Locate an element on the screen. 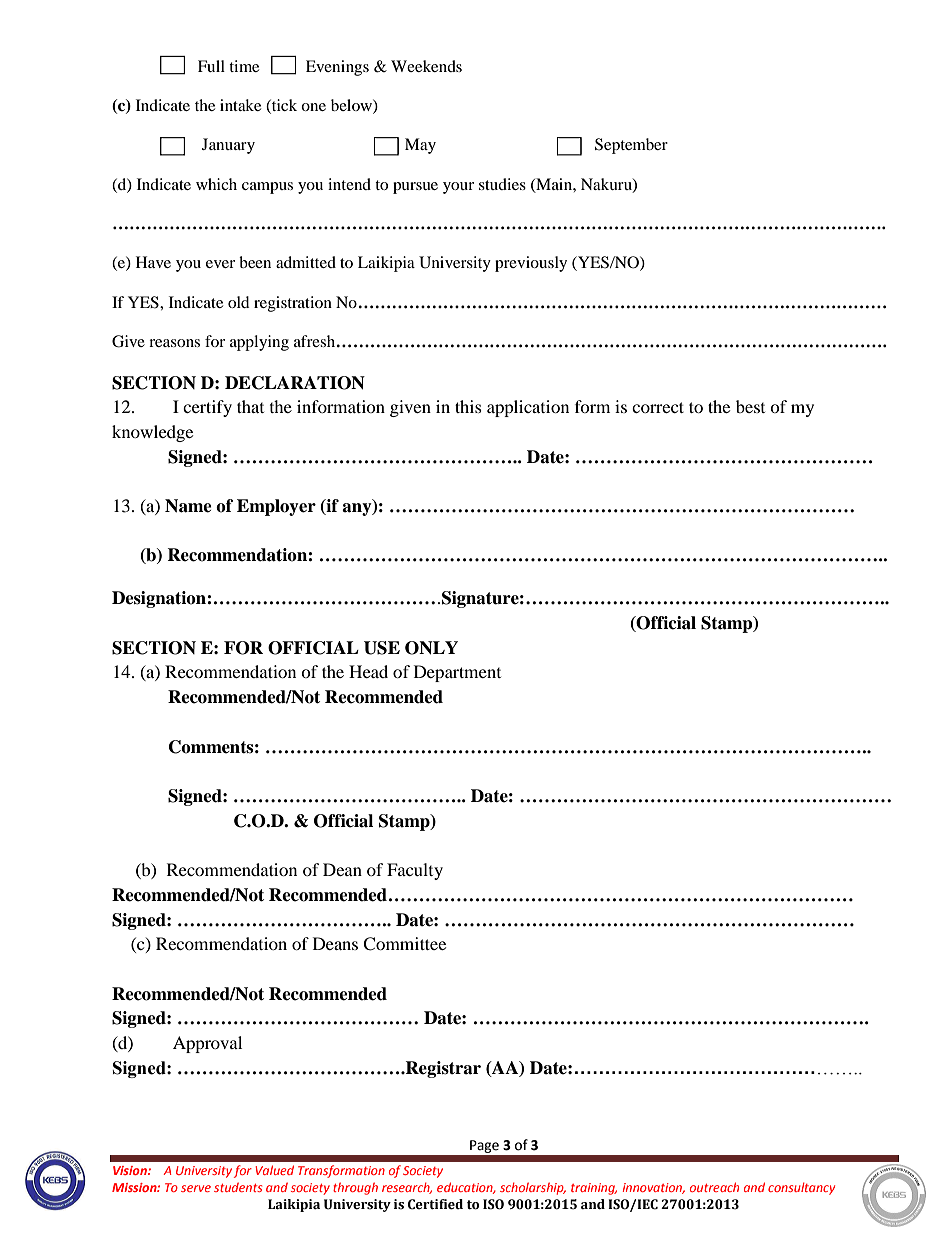 The image size is (952, 1233). September is located at coordinates (631, 146).
